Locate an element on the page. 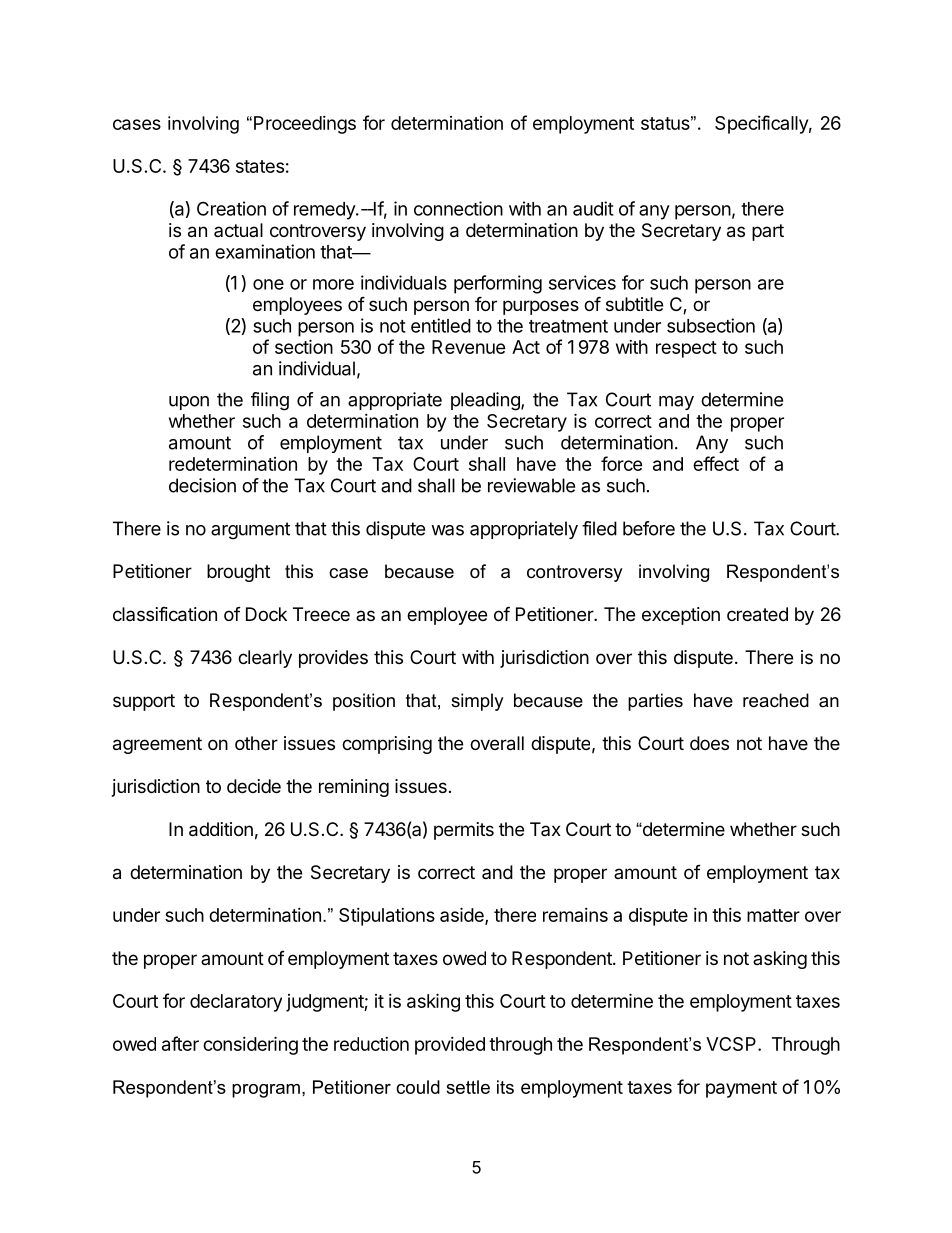 The image size is (952, 1233). was is located at coordinates (447, 530).
